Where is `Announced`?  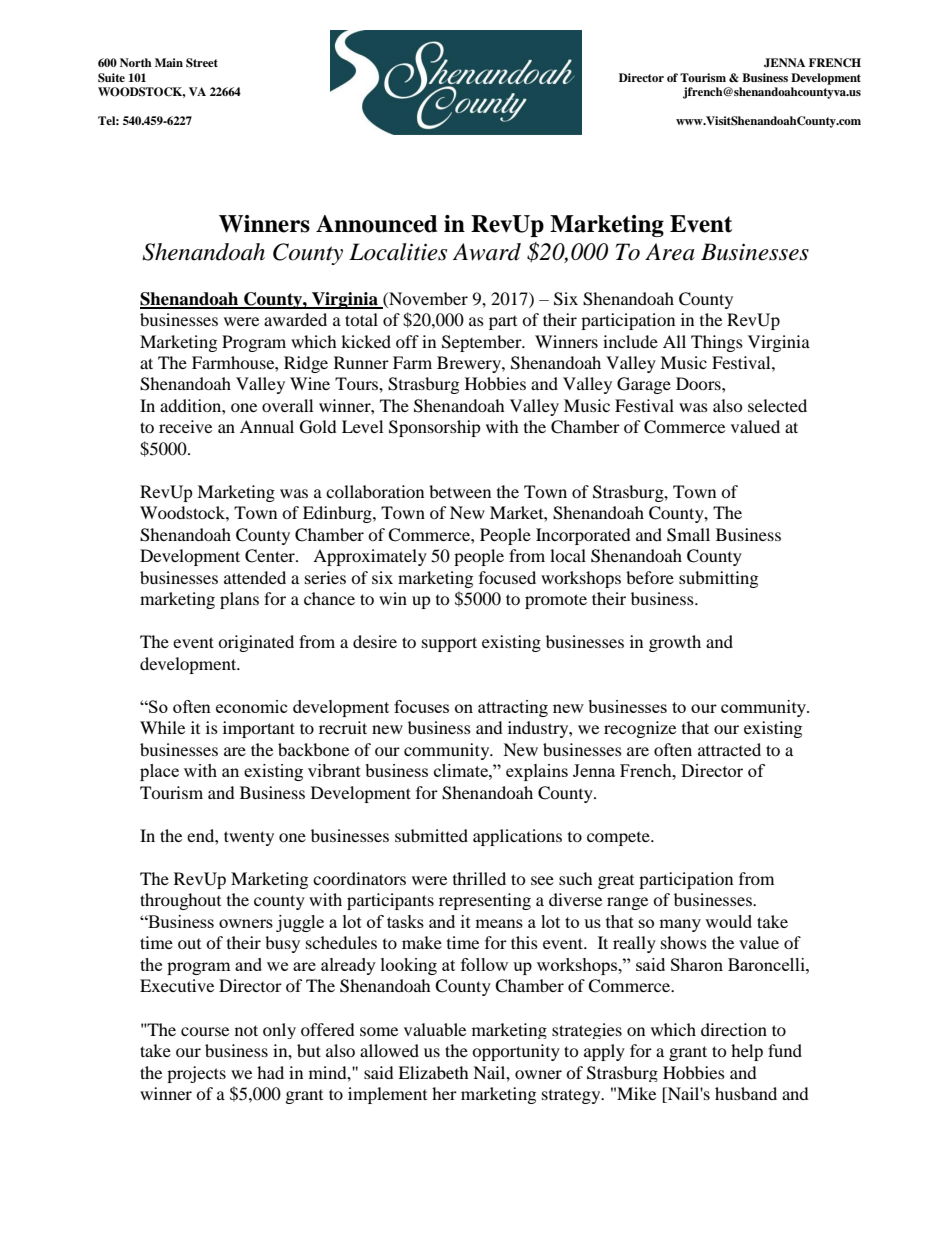
Announced is located at coordinates (376, 224).
